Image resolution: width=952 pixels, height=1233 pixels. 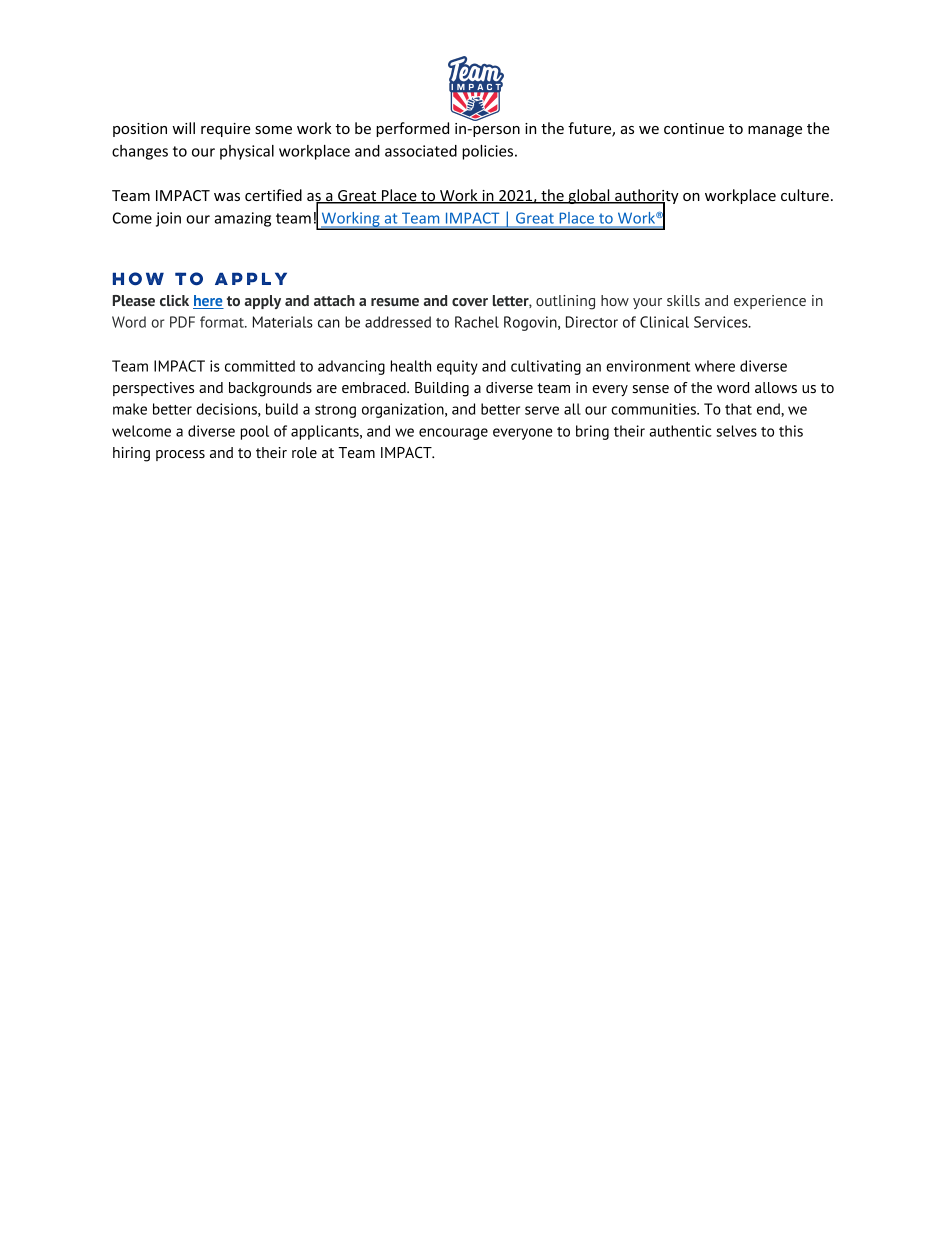 What do you see at coordinates (646, 198) in the screenshot?
I see `authority` at bounding box center [646, 198].
